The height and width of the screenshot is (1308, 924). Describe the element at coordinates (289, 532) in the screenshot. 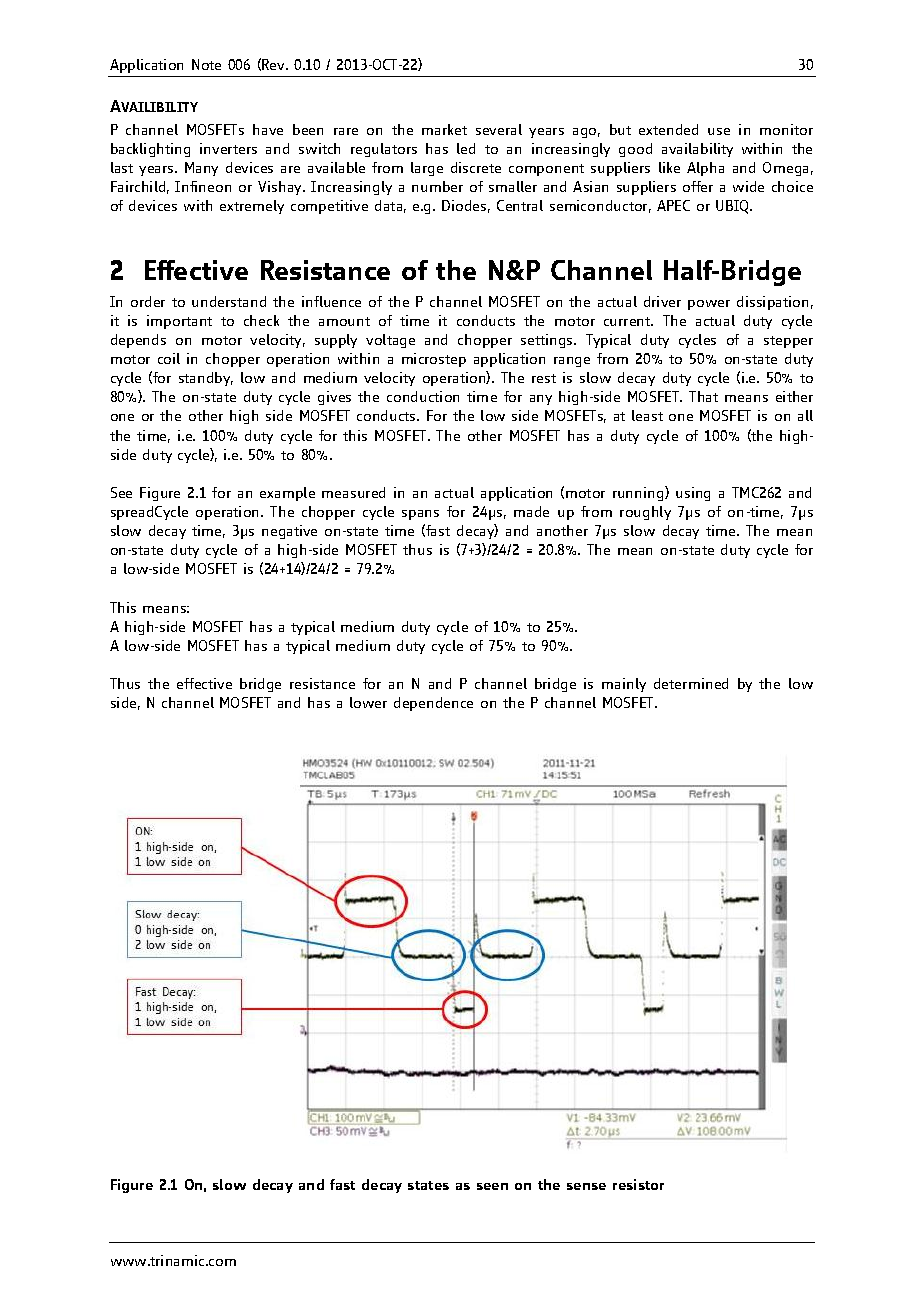

I see `negative` at that location.
